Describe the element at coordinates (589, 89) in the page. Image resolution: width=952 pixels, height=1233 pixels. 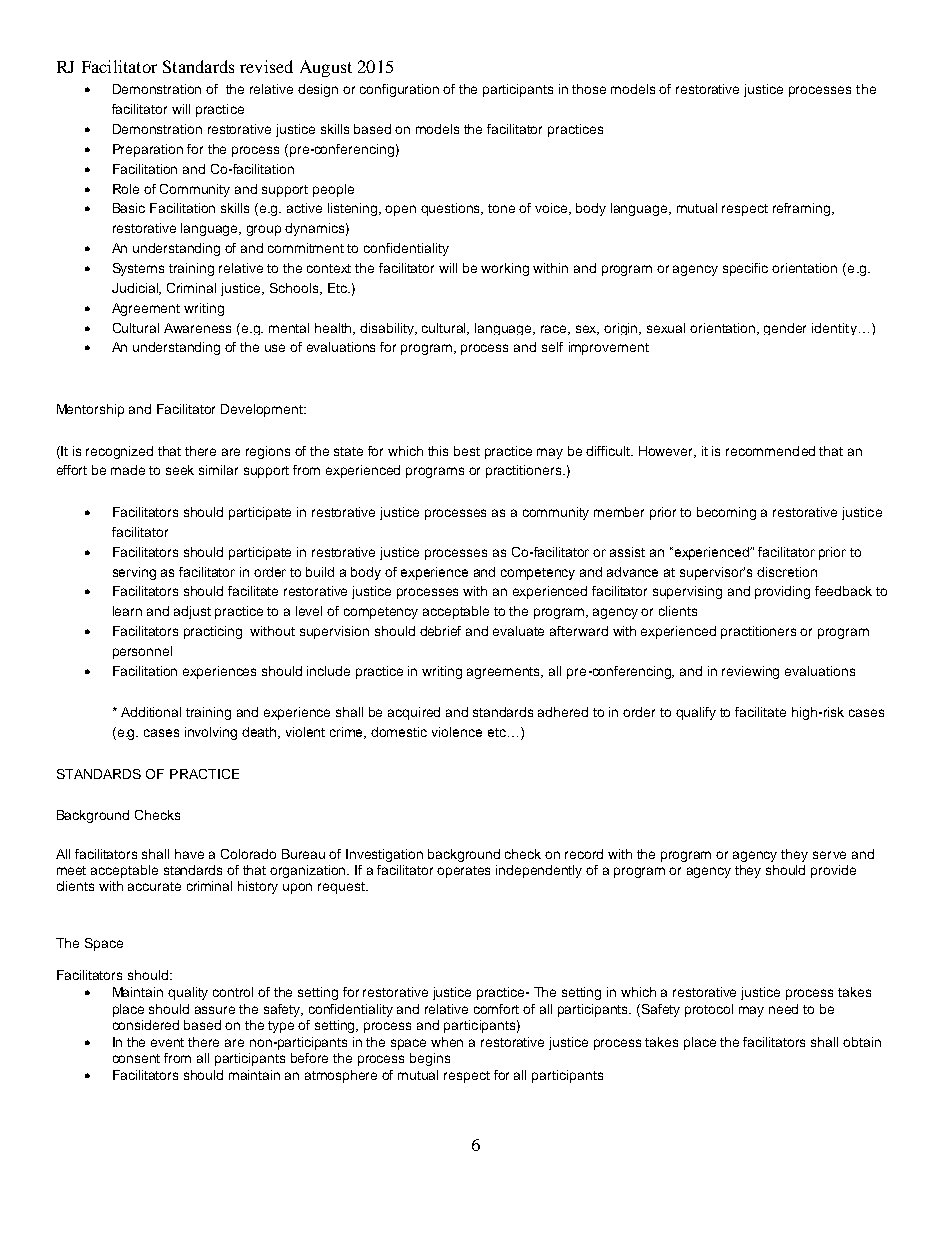
I see `those` at that location.
